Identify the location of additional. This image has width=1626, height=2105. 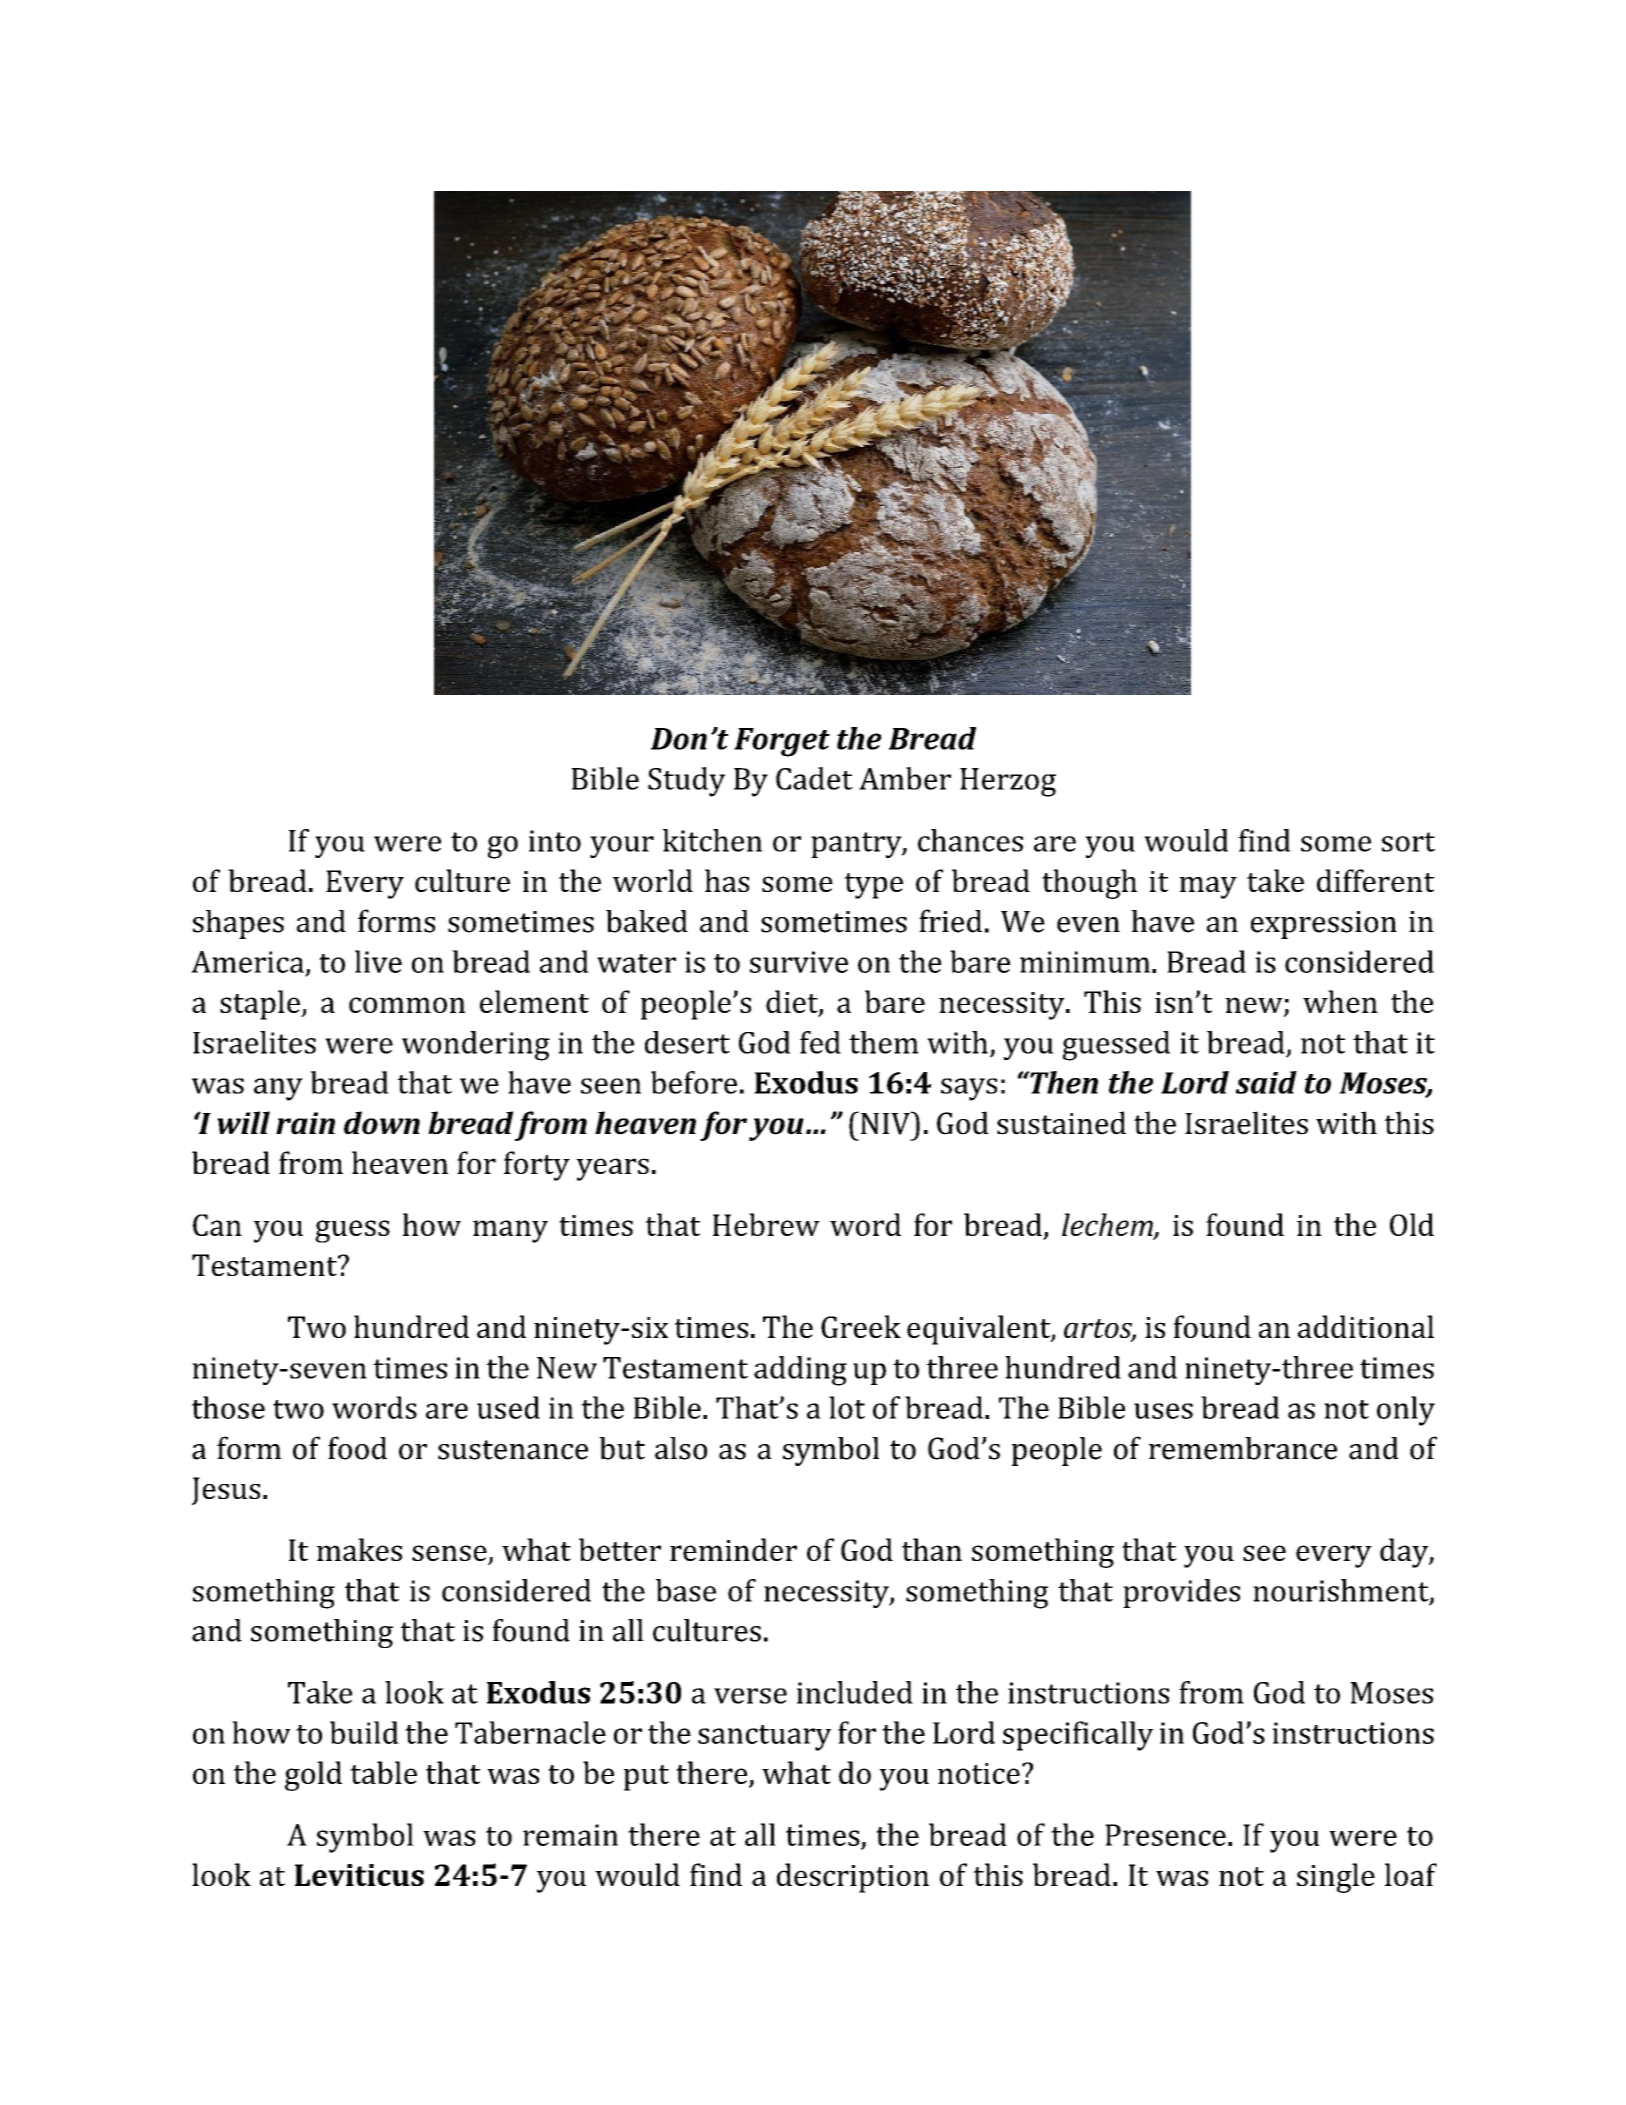
(1366, 1326).
